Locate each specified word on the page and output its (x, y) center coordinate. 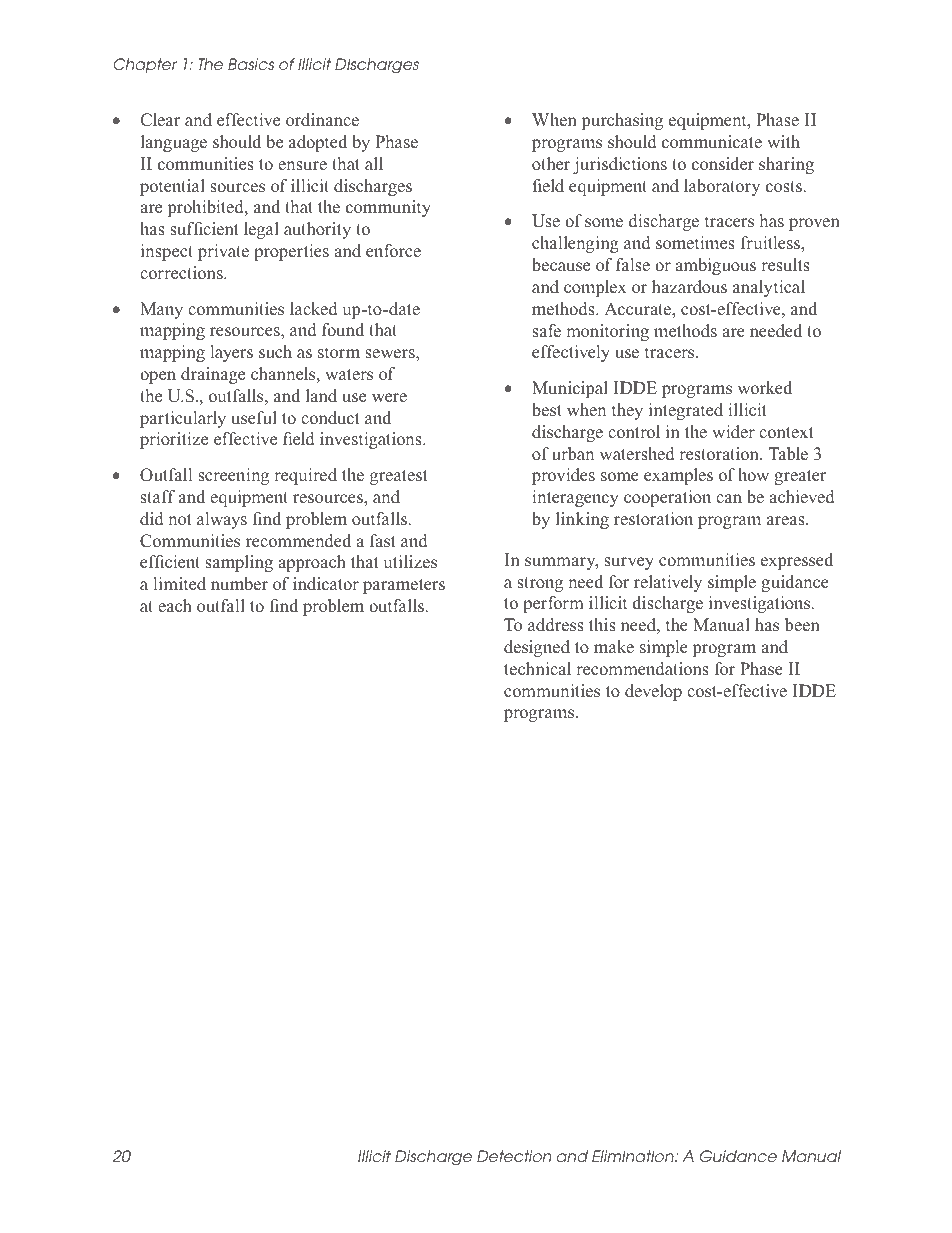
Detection (514, 1156)
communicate (712, 141)
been (802, 624)
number (239, 583)
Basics (251, 64)
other (551, 163)
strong (540, 584)
